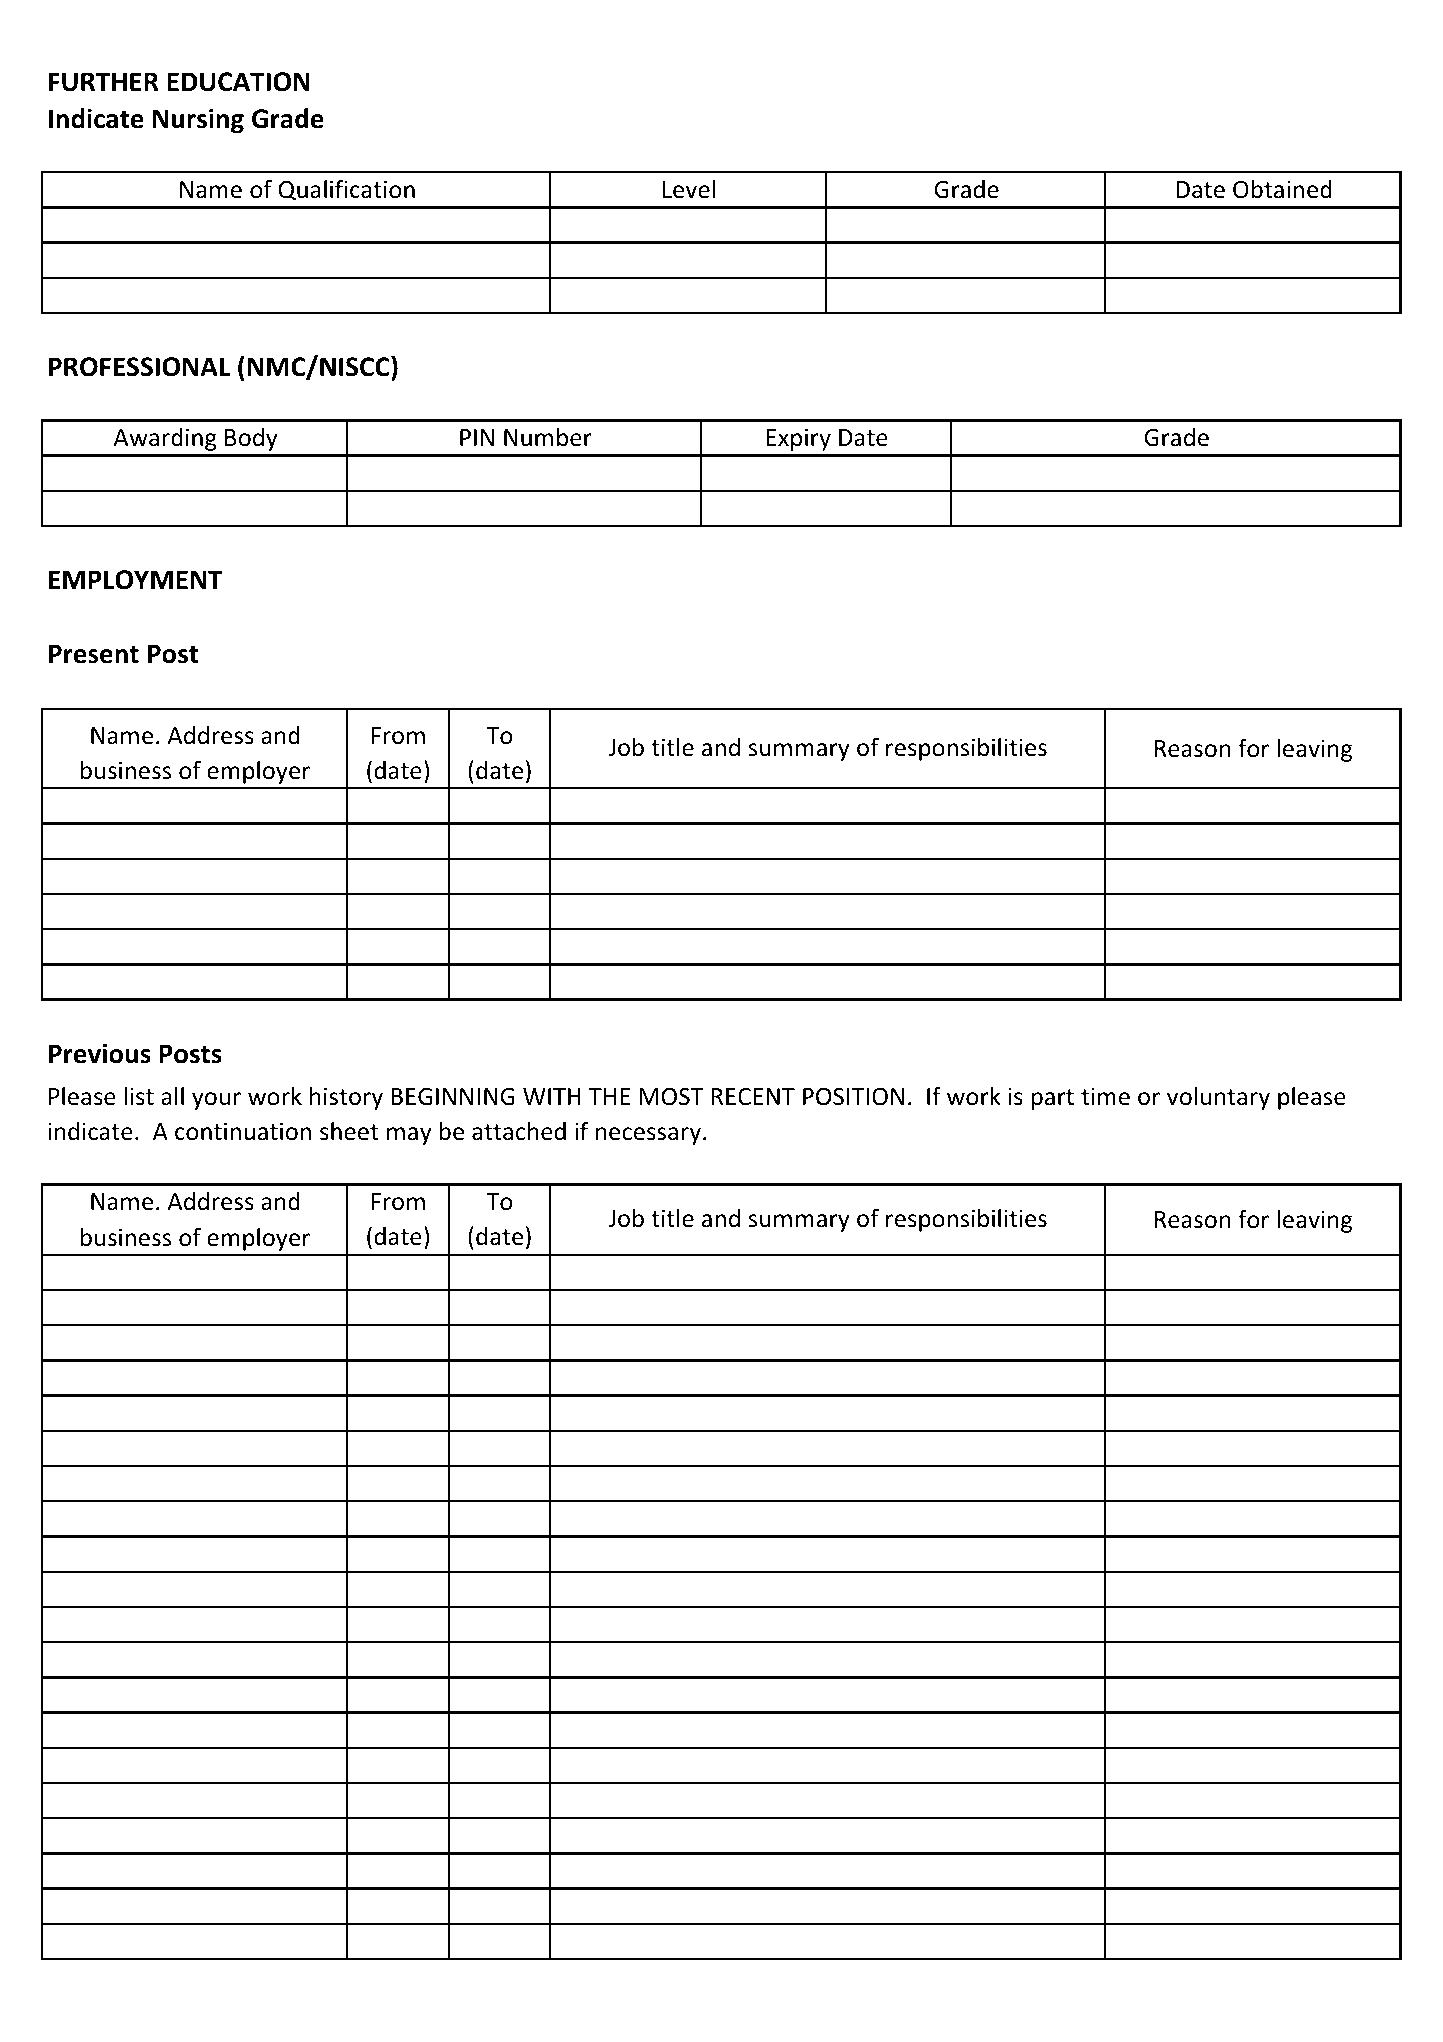 Image resolution: width=1443 pixels, height=2042 pixels. Describe the element at coordinates (94, 654) in the image. I see `Present` at that location.
